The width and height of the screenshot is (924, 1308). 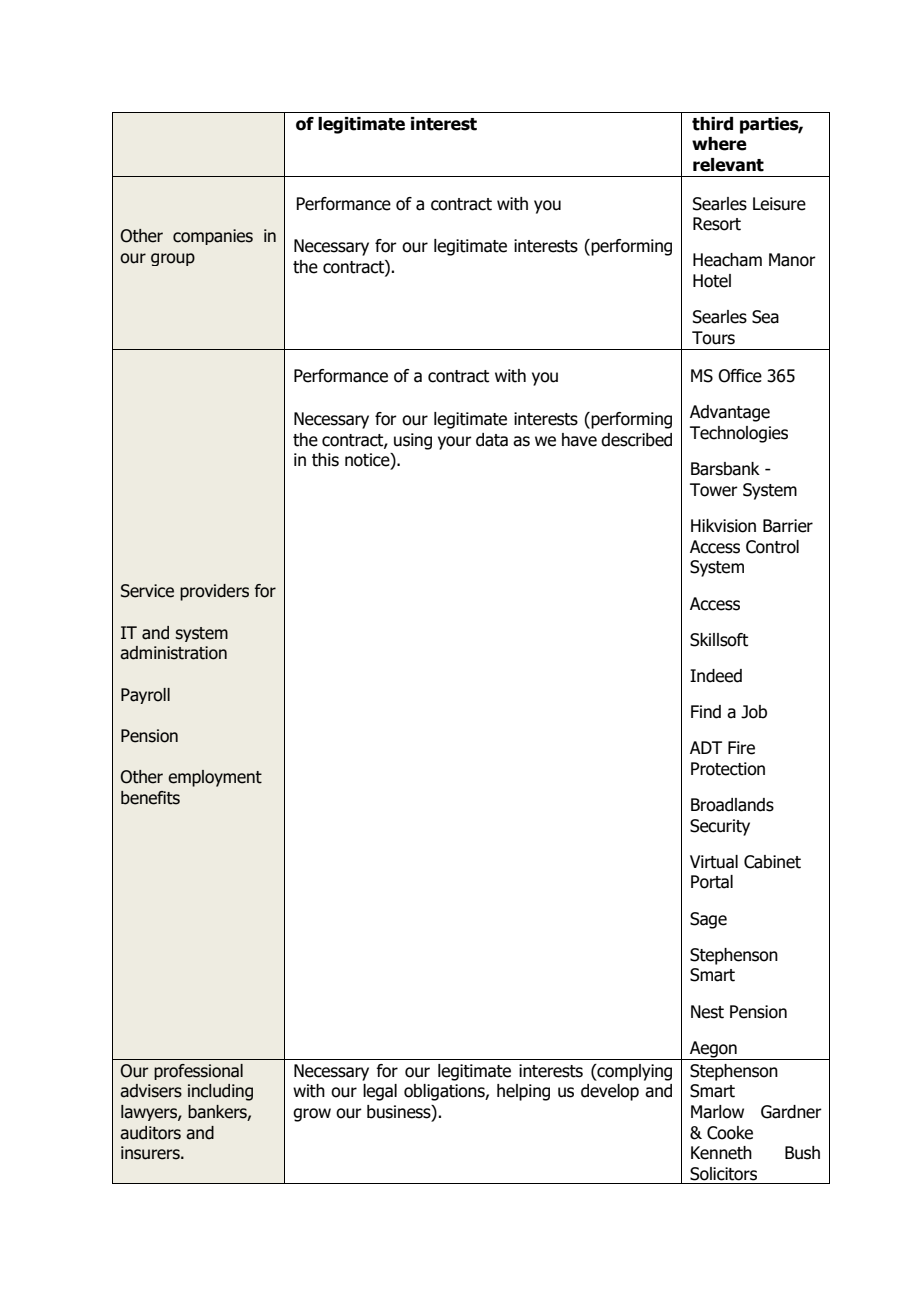 I want to click on Security, so click(x=720, y=827).
